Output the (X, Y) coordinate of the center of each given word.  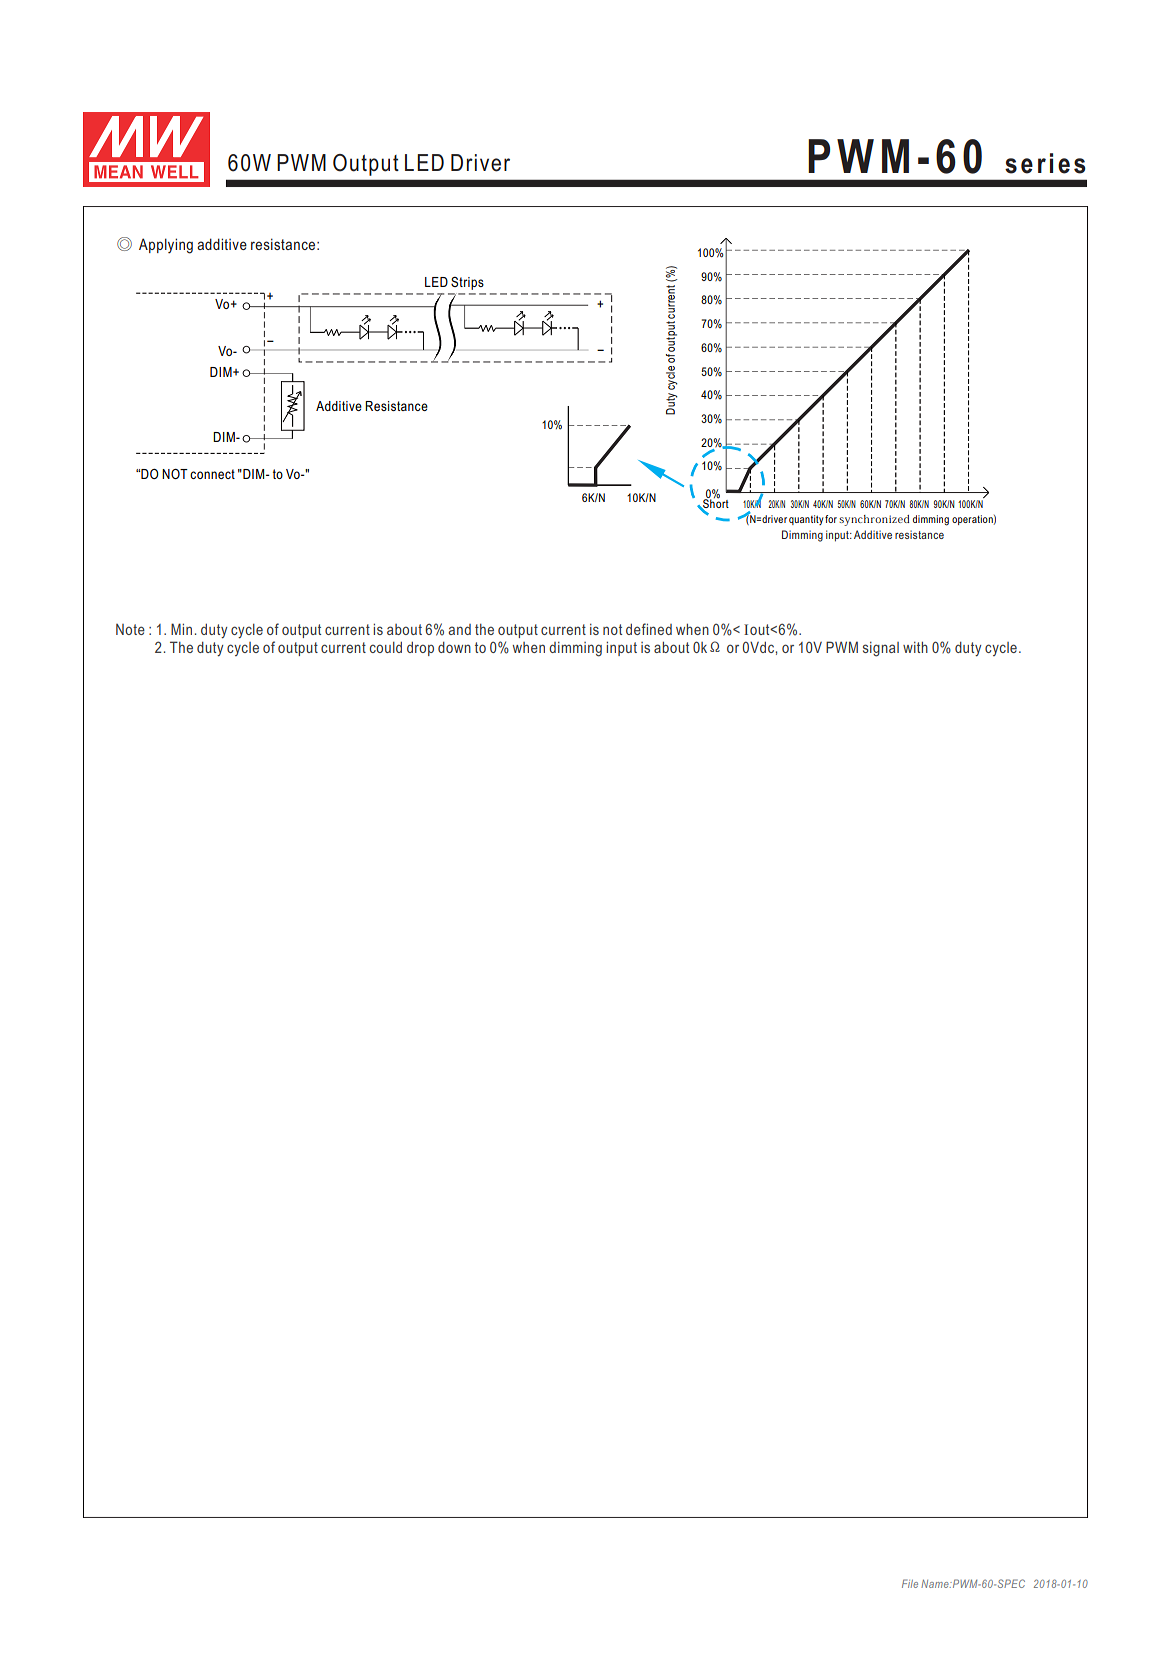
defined (649, 629)
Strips (467, 283)
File (910, 1583)
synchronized (874, 520)
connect (212, 474)
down (454, 647)
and (459, 629)
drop (420, 649)
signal (881, 649)
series (1045, 163)
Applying (166, 246)
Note (130, 629)
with (915, 647)
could (386, 647)
